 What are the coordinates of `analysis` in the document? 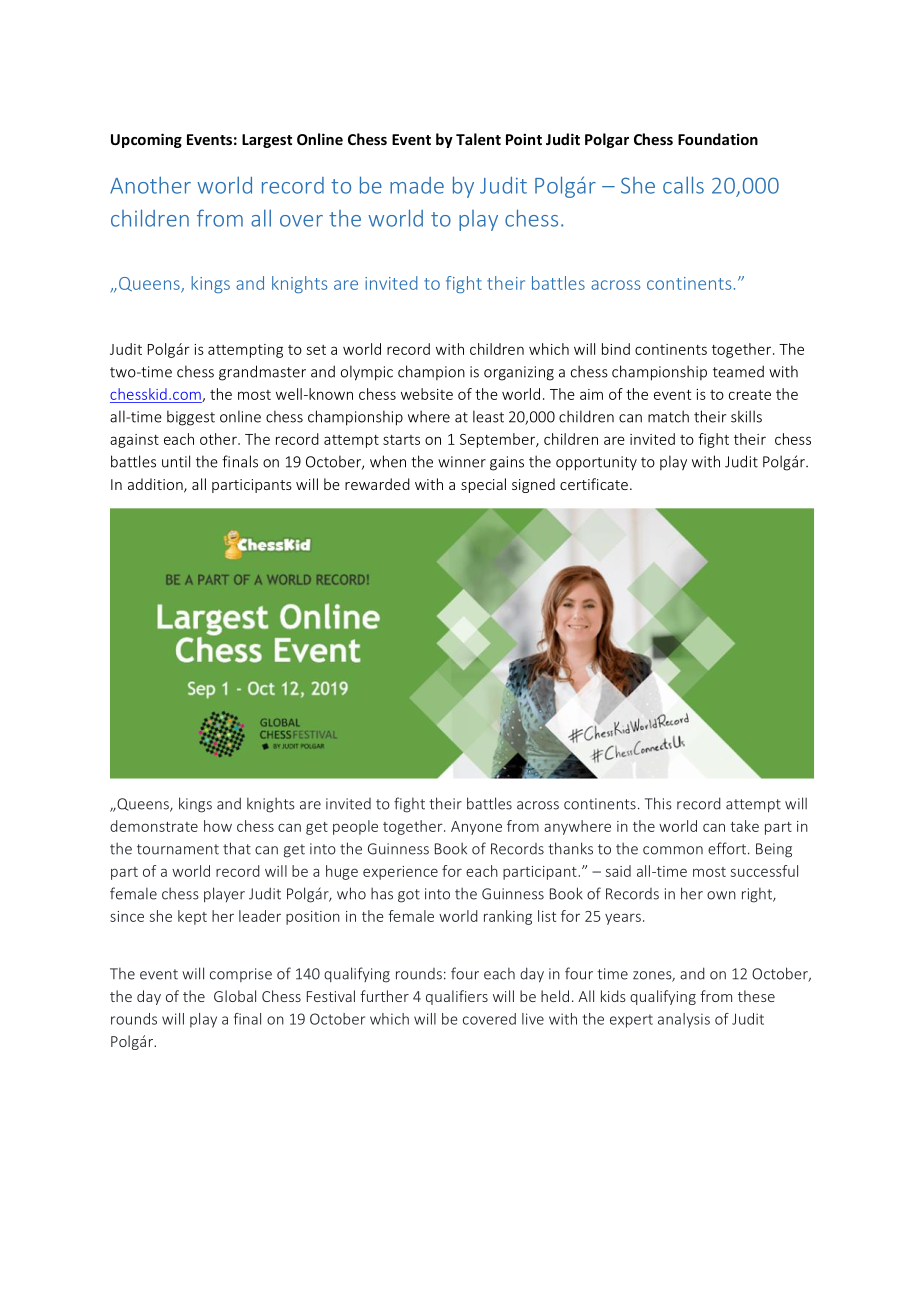 It's located at (684, 1020).
